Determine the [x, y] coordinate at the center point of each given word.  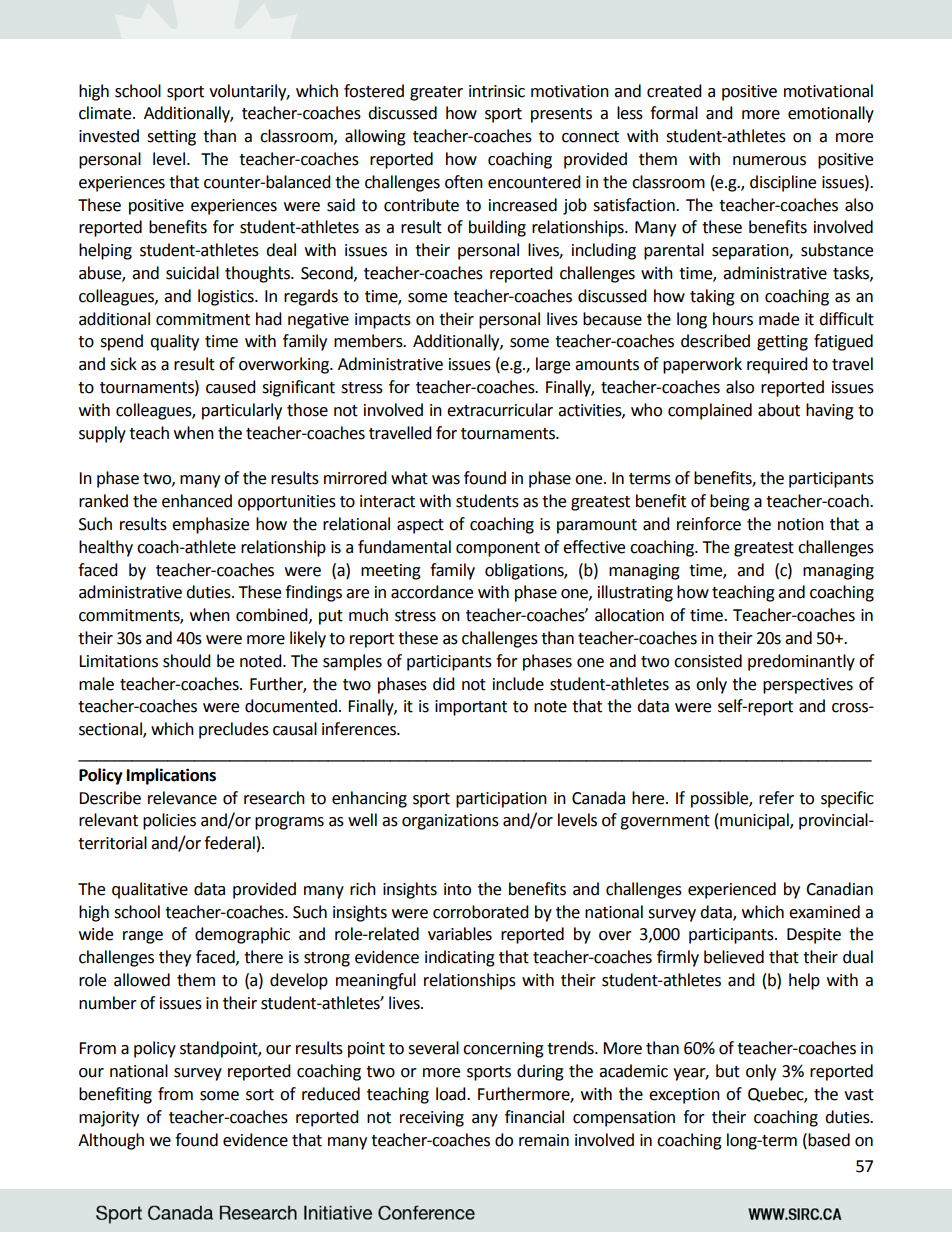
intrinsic [497, 91]
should [187, 661]
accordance [432, 592]
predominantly [801, 662]
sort [260, 1095]
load [452, 1094]
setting [171, 138]
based [828, 1140]
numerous [769, 161]
